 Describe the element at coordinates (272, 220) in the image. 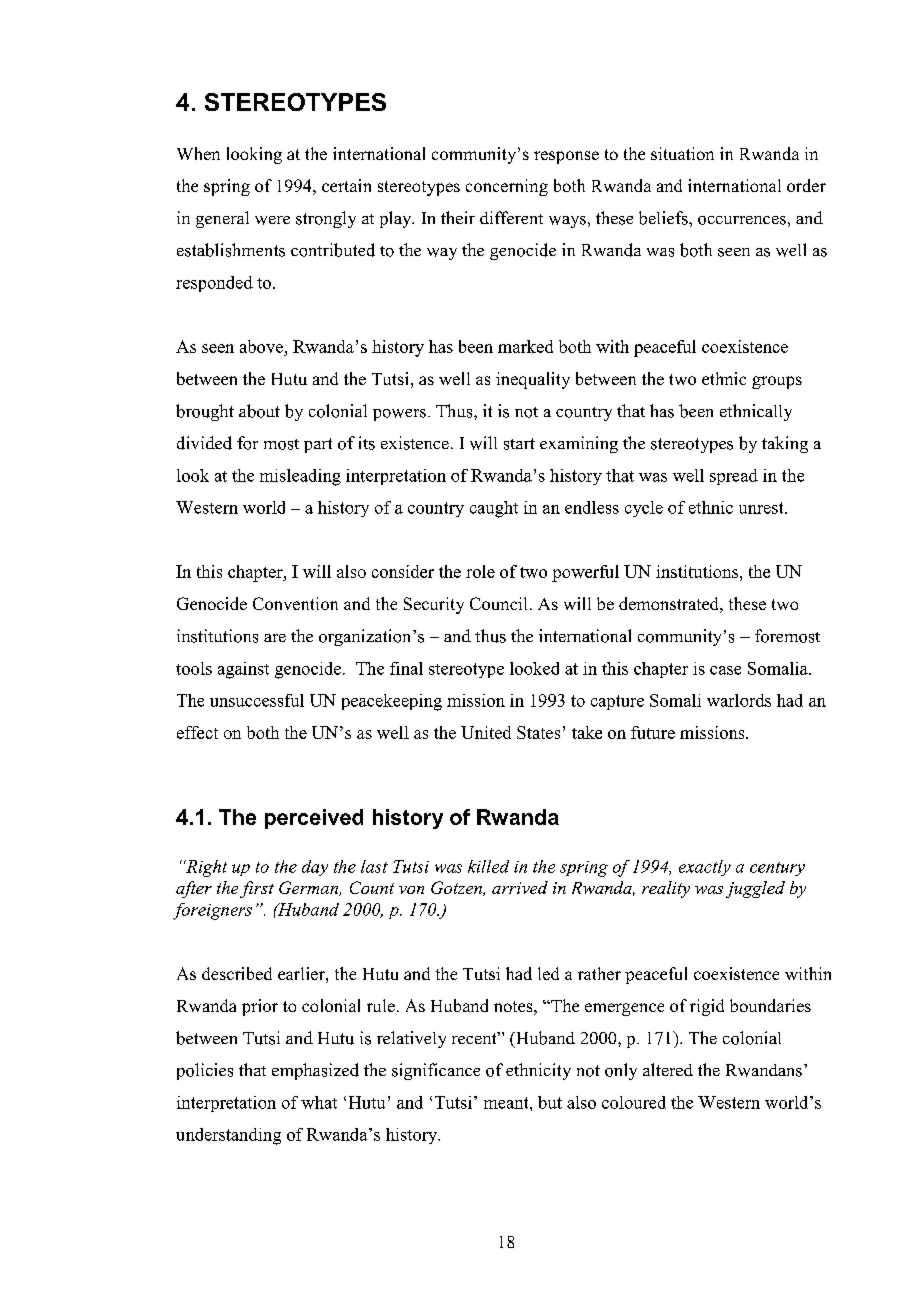

I see `were` at that location.
